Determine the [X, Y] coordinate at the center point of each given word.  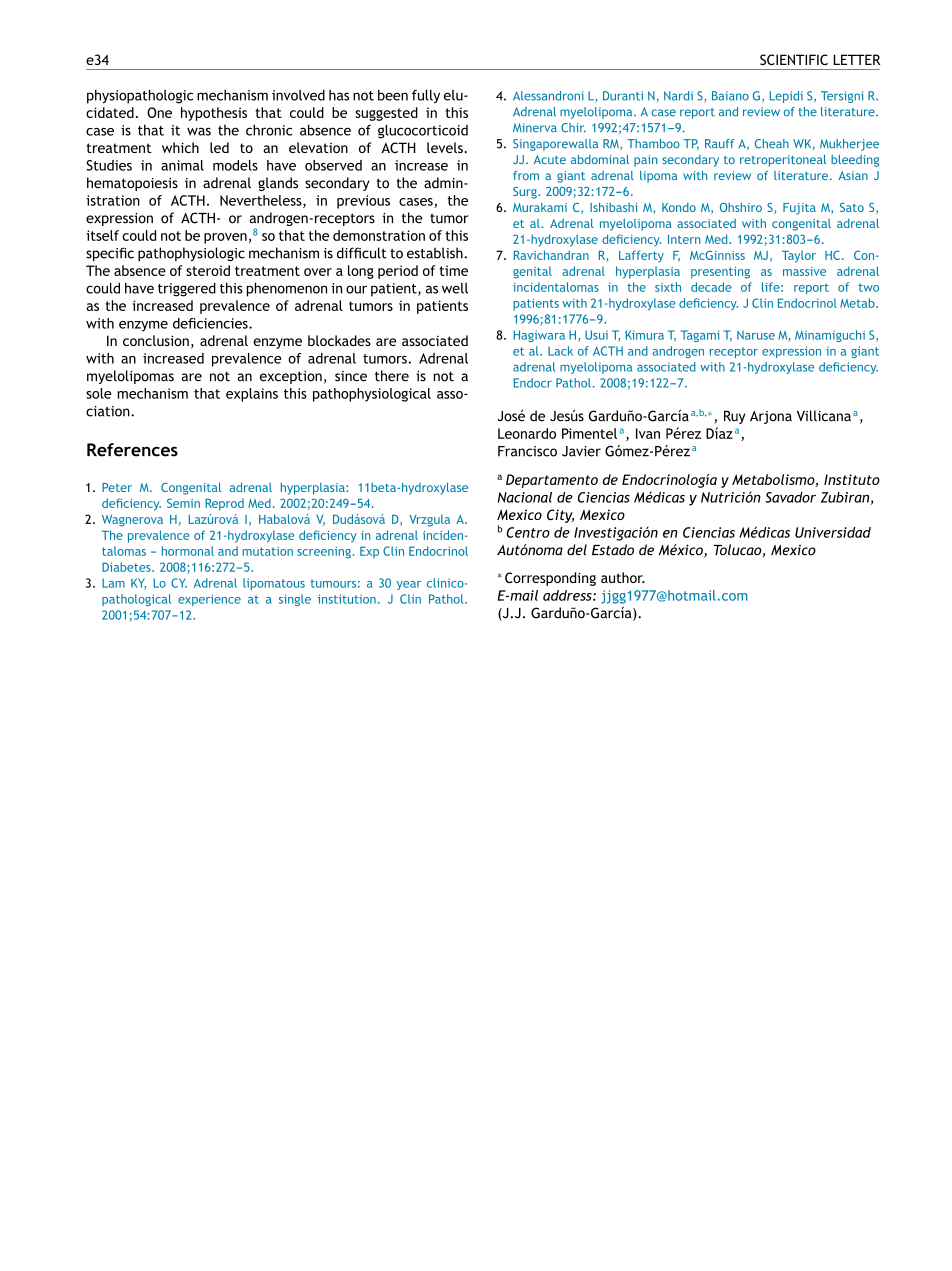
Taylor [799, 256]
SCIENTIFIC [794, 59]
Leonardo [527, 433]
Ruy [734, 417]
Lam [113, 583]
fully [426, 96]
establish [436, 253]
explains [252, 395]
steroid [208, 270]
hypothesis [214, 114]
